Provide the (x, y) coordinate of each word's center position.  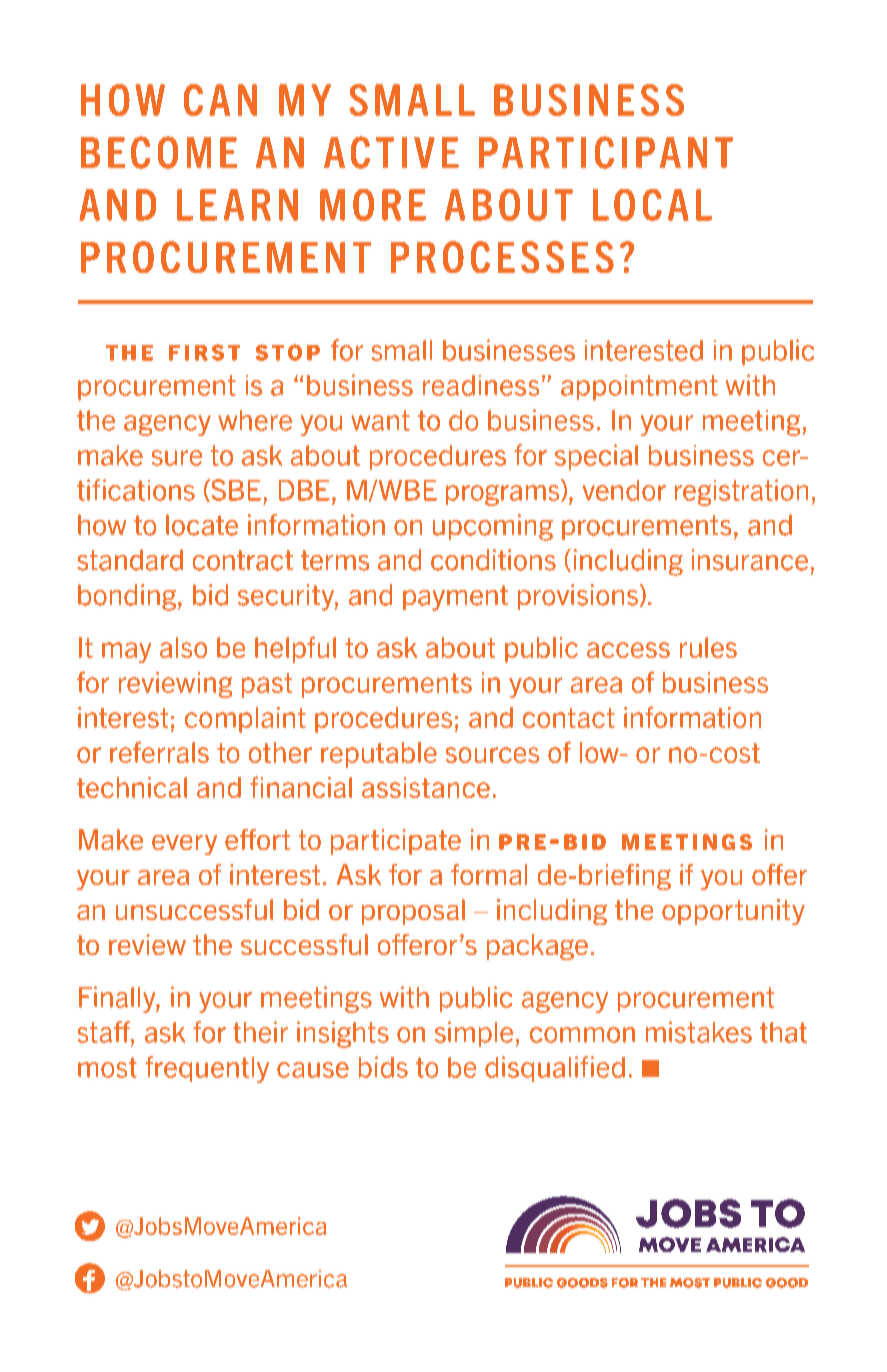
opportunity (733, 912)
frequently (207, 1069)
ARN (261, 205)
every (184, 845)
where (255, 420)
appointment (639, 388)
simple (474, 1034)
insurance (750, 560)
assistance (426, 787)
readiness (481, 385)
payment (455, 598)
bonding (127, 597)
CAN (220, 100)
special (596, 457)
